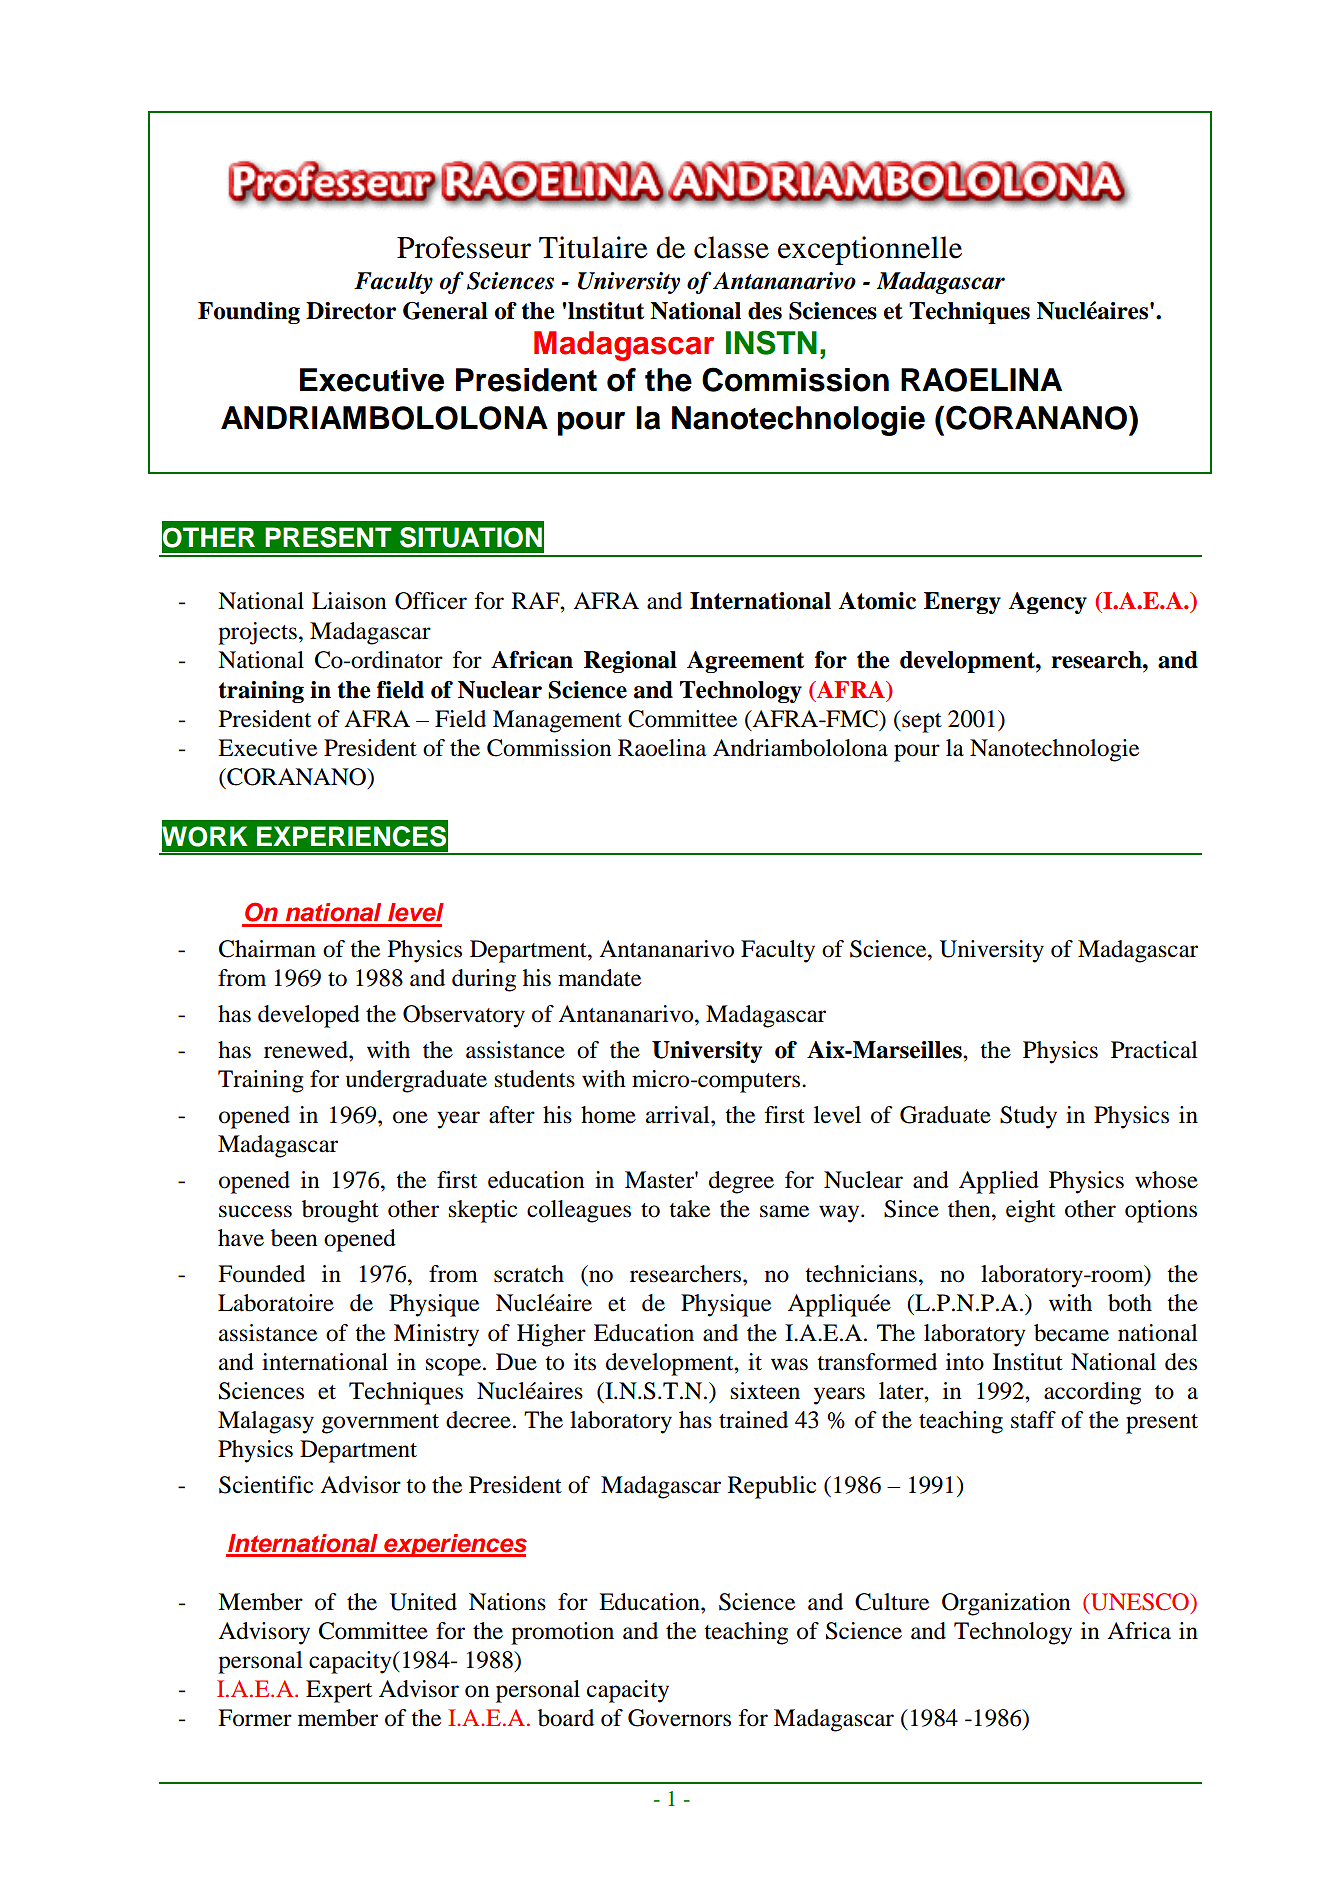 The height and width of the page is (1893, 1338). I want to click on Organization, so click(1006, 1604).
